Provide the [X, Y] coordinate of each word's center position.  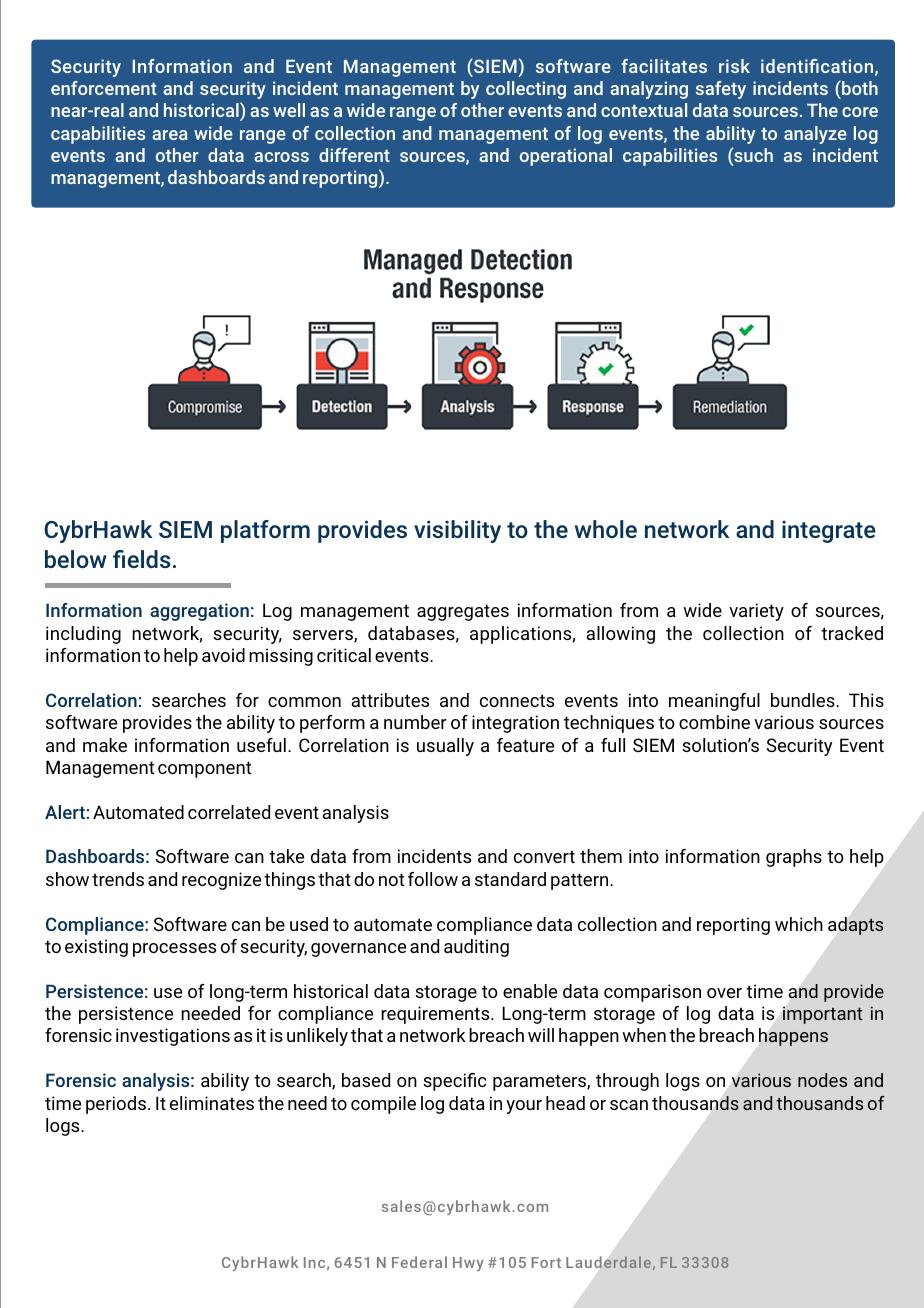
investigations [173, 1037]
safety [721, 90]
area [170, 135]
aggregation [199, 612]
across [281, 157]
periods [116, 1105]
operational [566, 157]
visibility [457, 531]
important [822, 1015]
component [204, 769]
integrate [829, 532]
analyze [815, 135]
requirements [436, 1015]
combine [714, 722]
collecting [526, 90]
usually [445, 747]
